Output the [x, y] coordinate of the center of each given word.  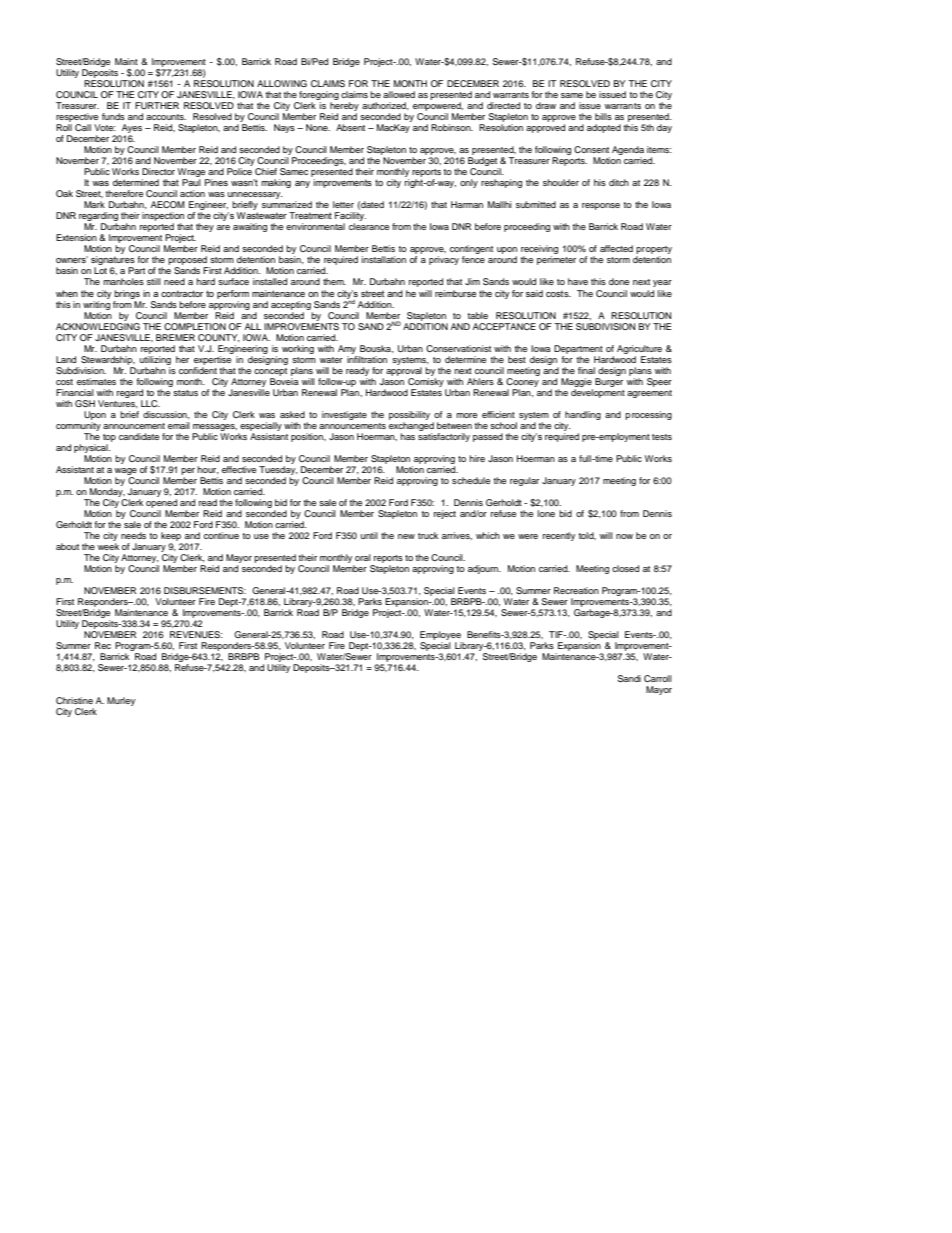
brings [127, 294]
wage [126, 471]
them [334, 281]
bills [603, 116]
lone [546, 513]
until [369, 535]
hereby [344, 108]
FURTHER [157, 105]
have [578, 281]
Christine [74, 700]
